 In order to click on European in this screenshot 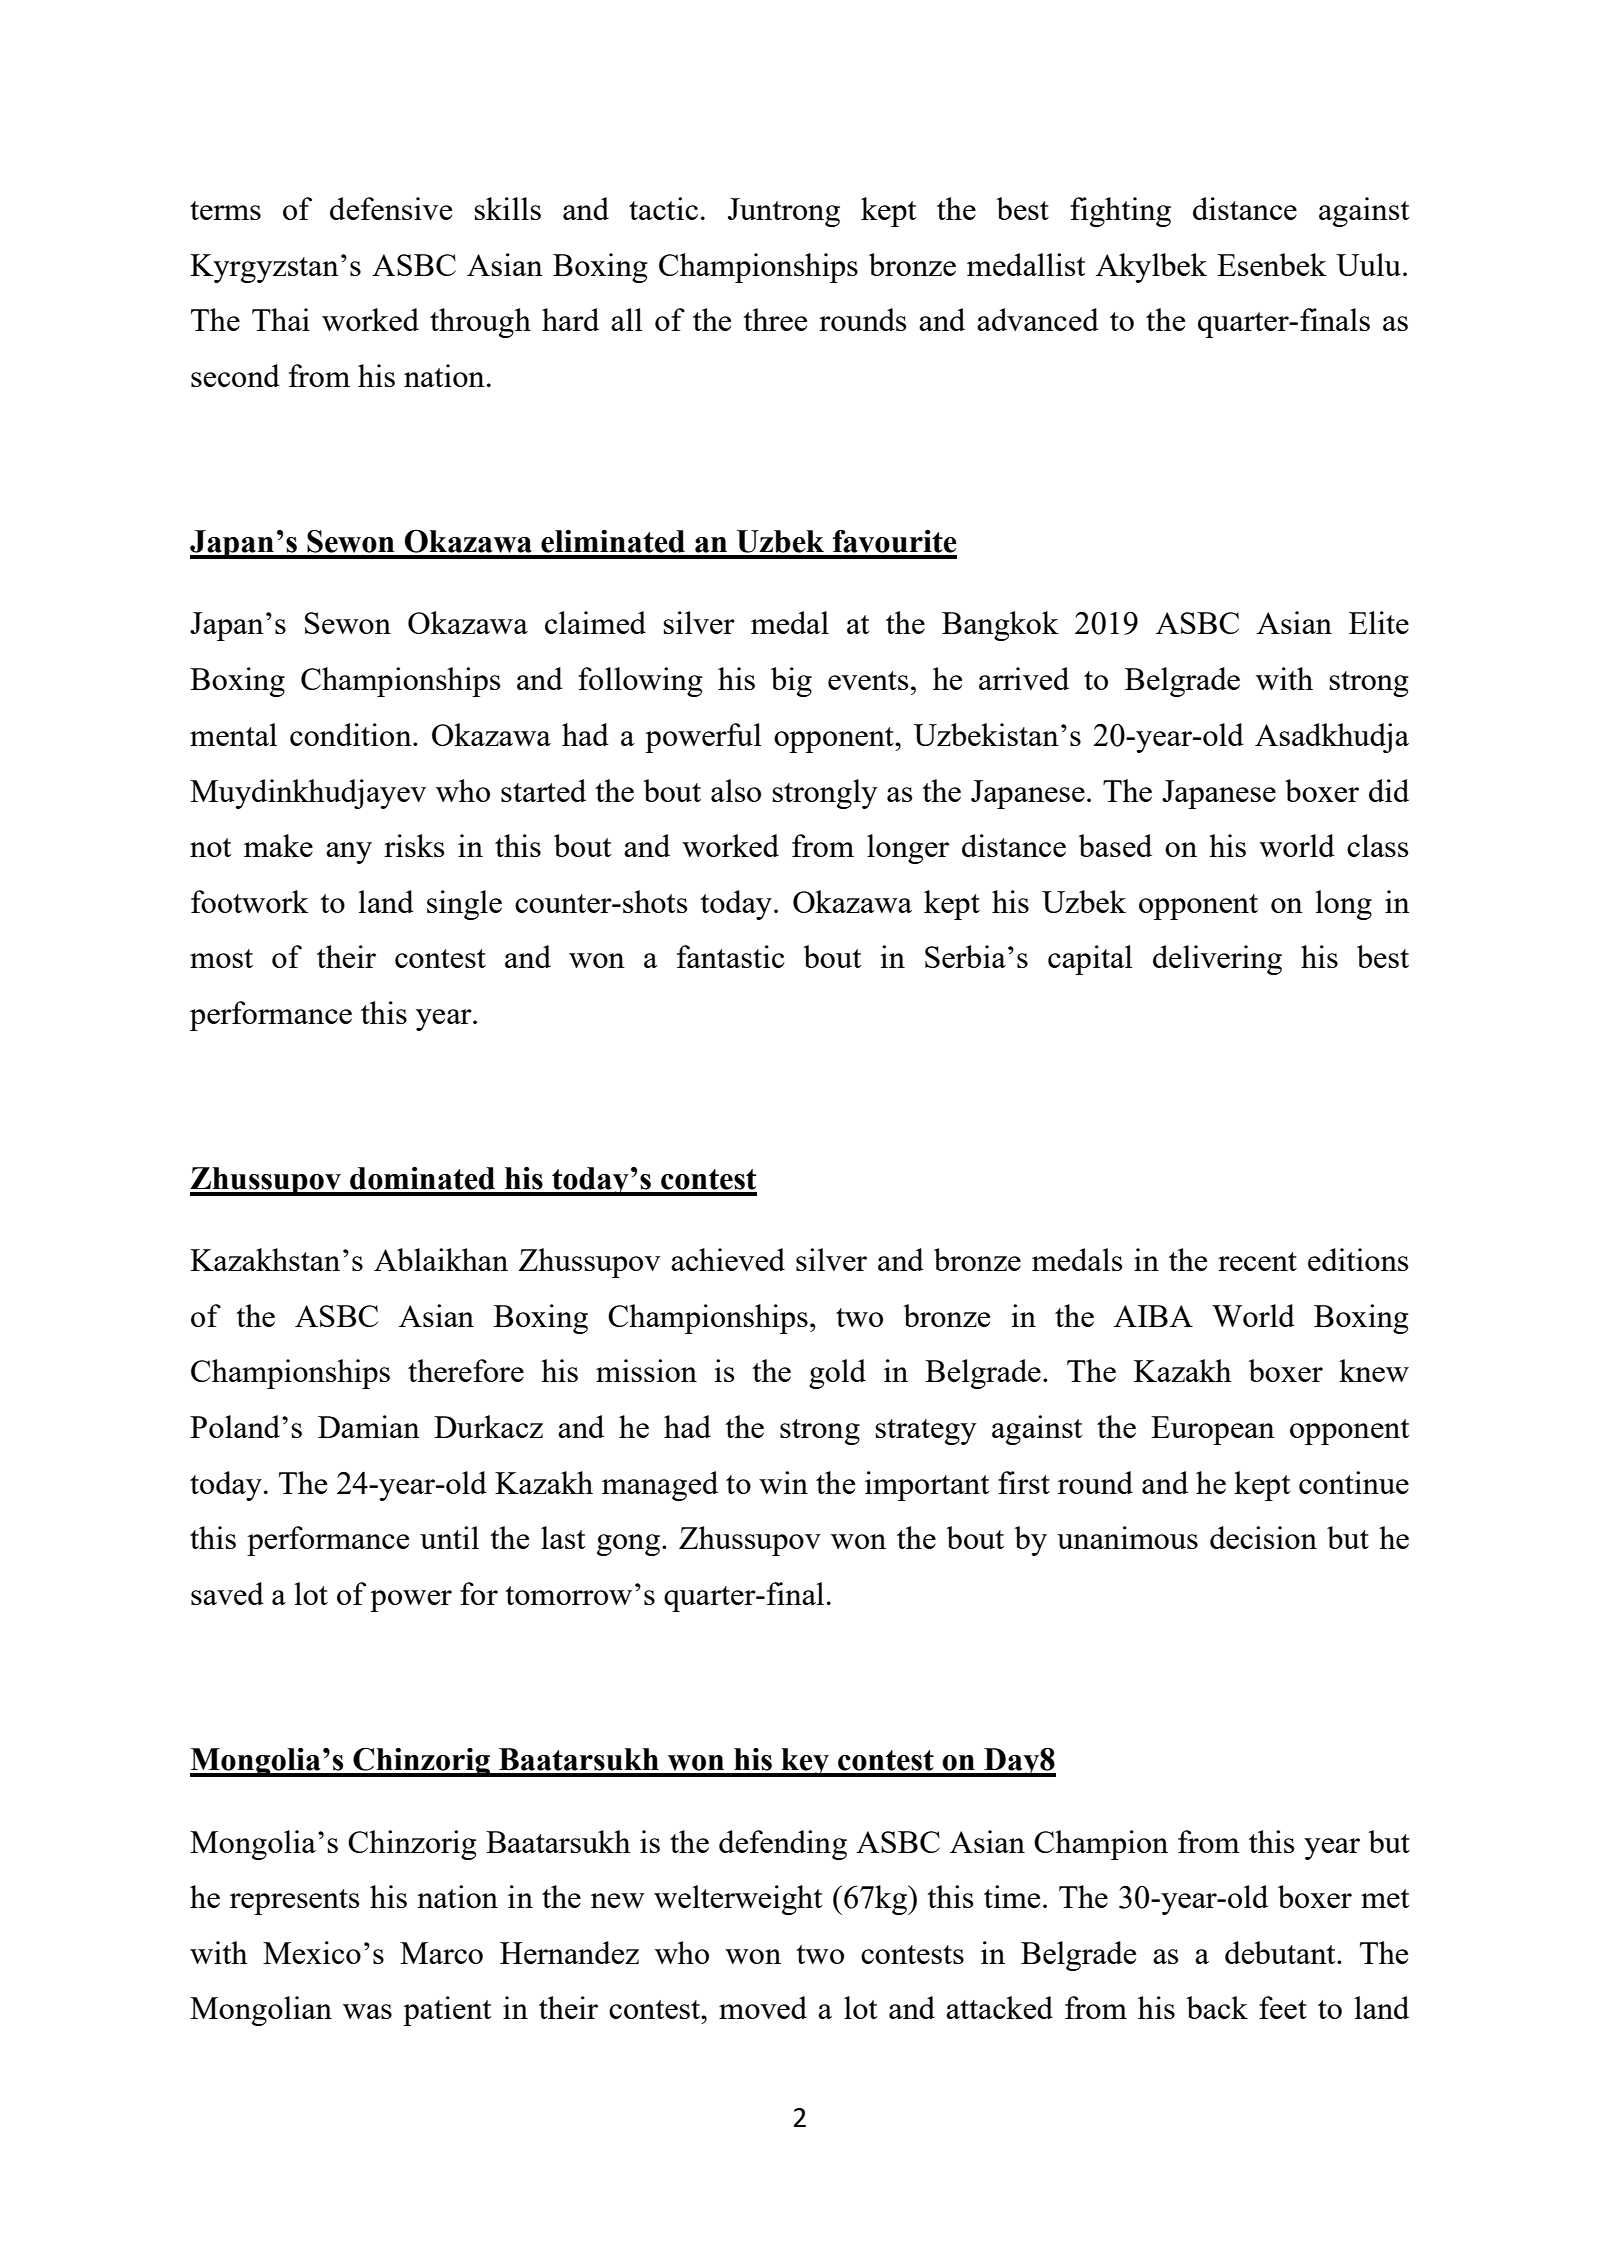, I will do `click(1213, 1430)`.
